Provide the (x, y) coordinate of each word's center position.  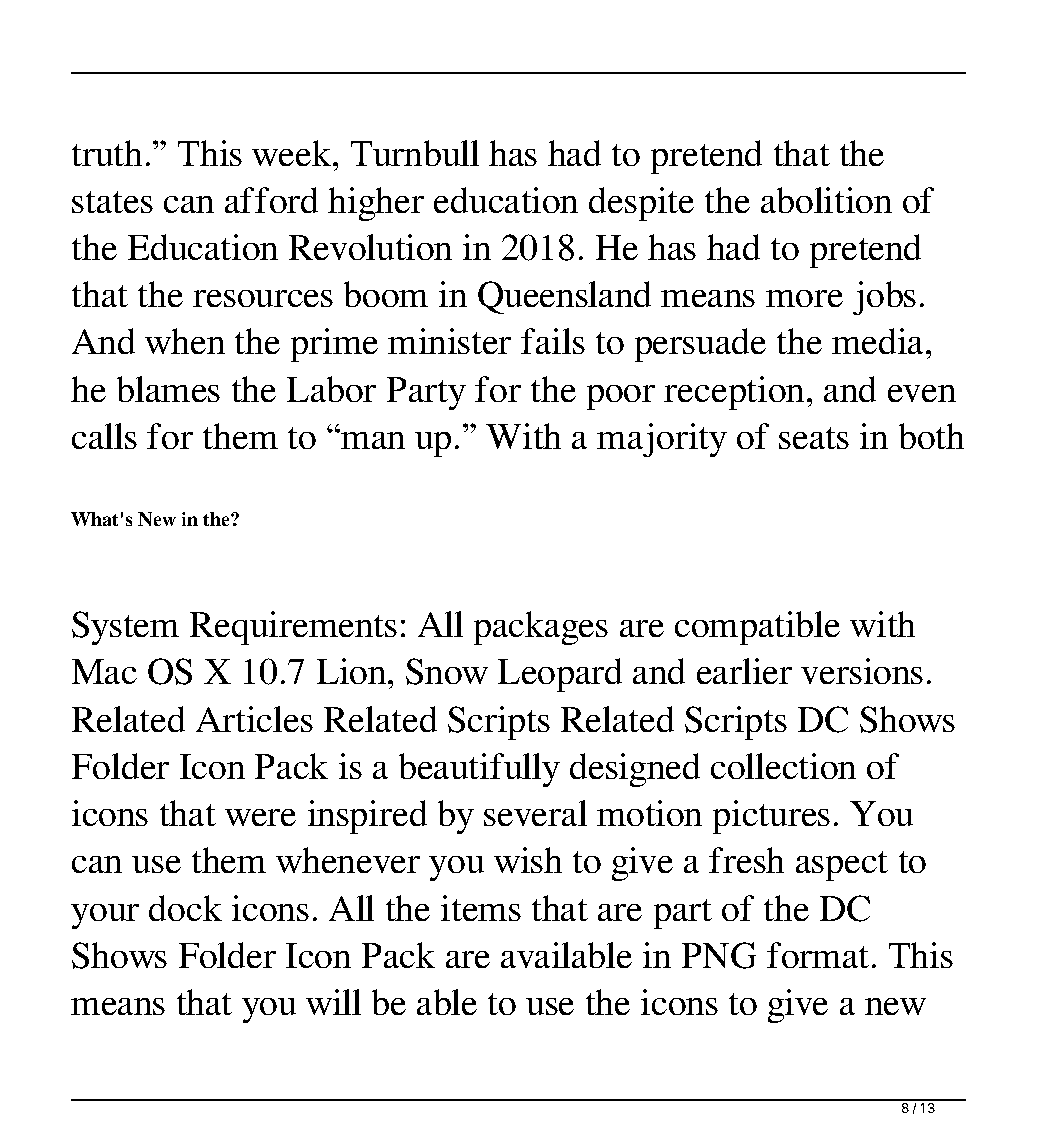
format (818, 955)
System (125, 628)
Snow (447, 671)
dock (185, 908)
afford (271, 200)
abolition (826, 200)
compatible (757, 628)
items (481, 908)
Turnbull (415, 153)
